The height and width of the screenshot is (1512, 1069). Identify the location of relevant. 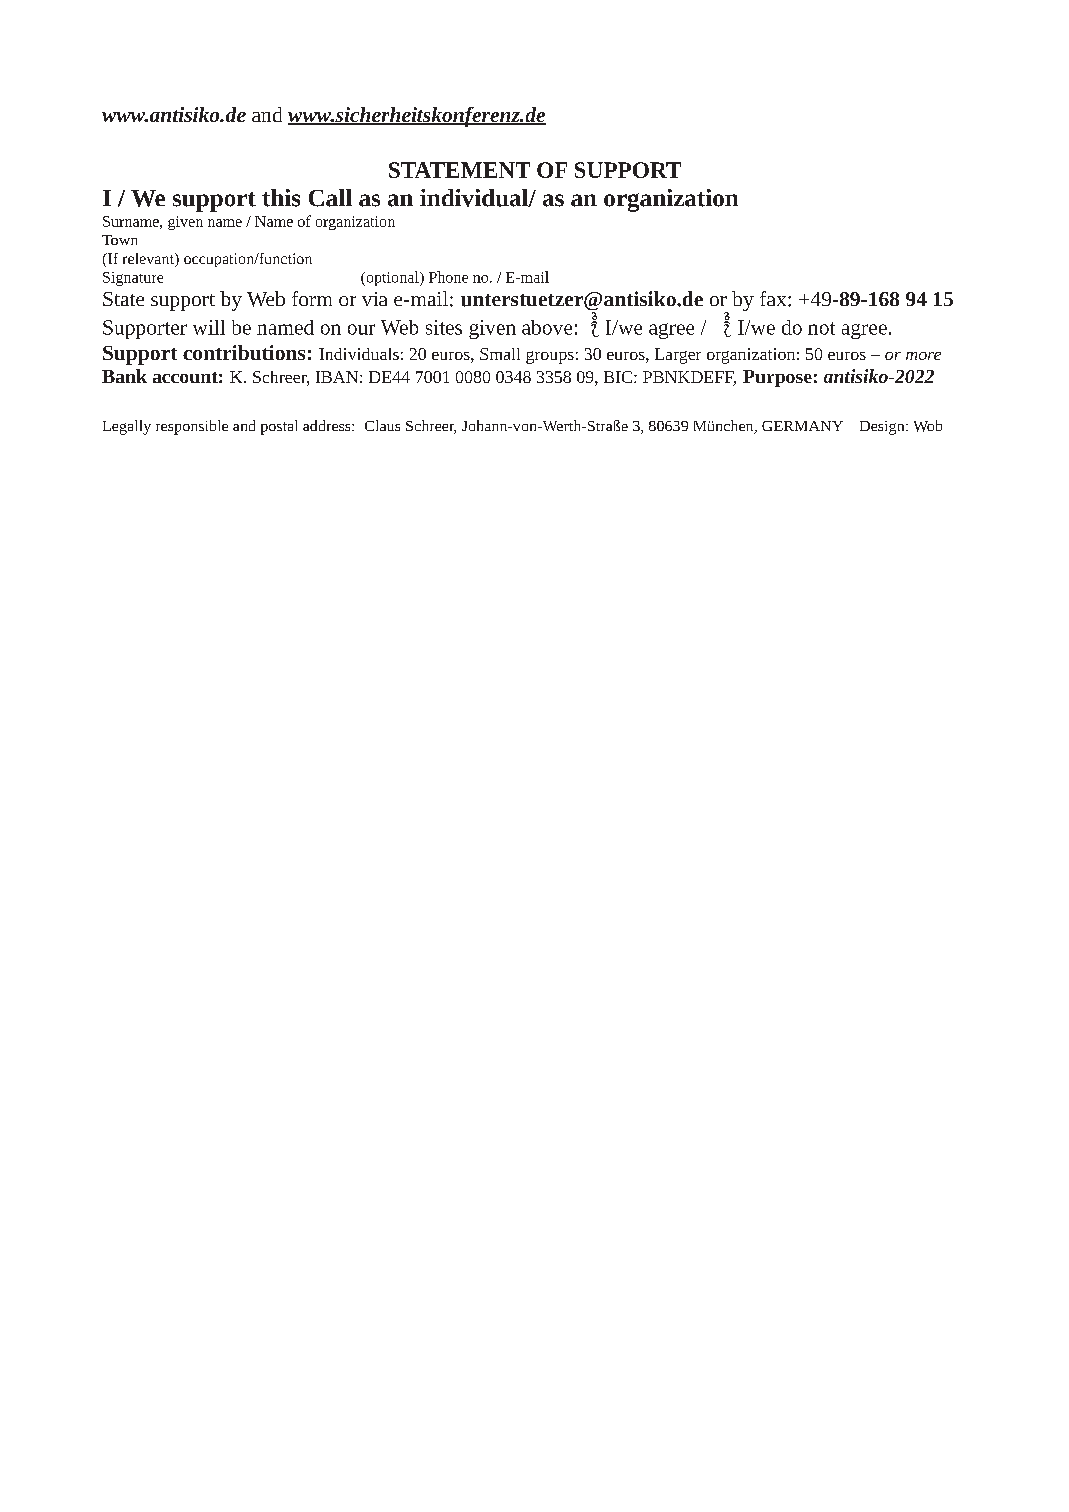
(149, 260).
